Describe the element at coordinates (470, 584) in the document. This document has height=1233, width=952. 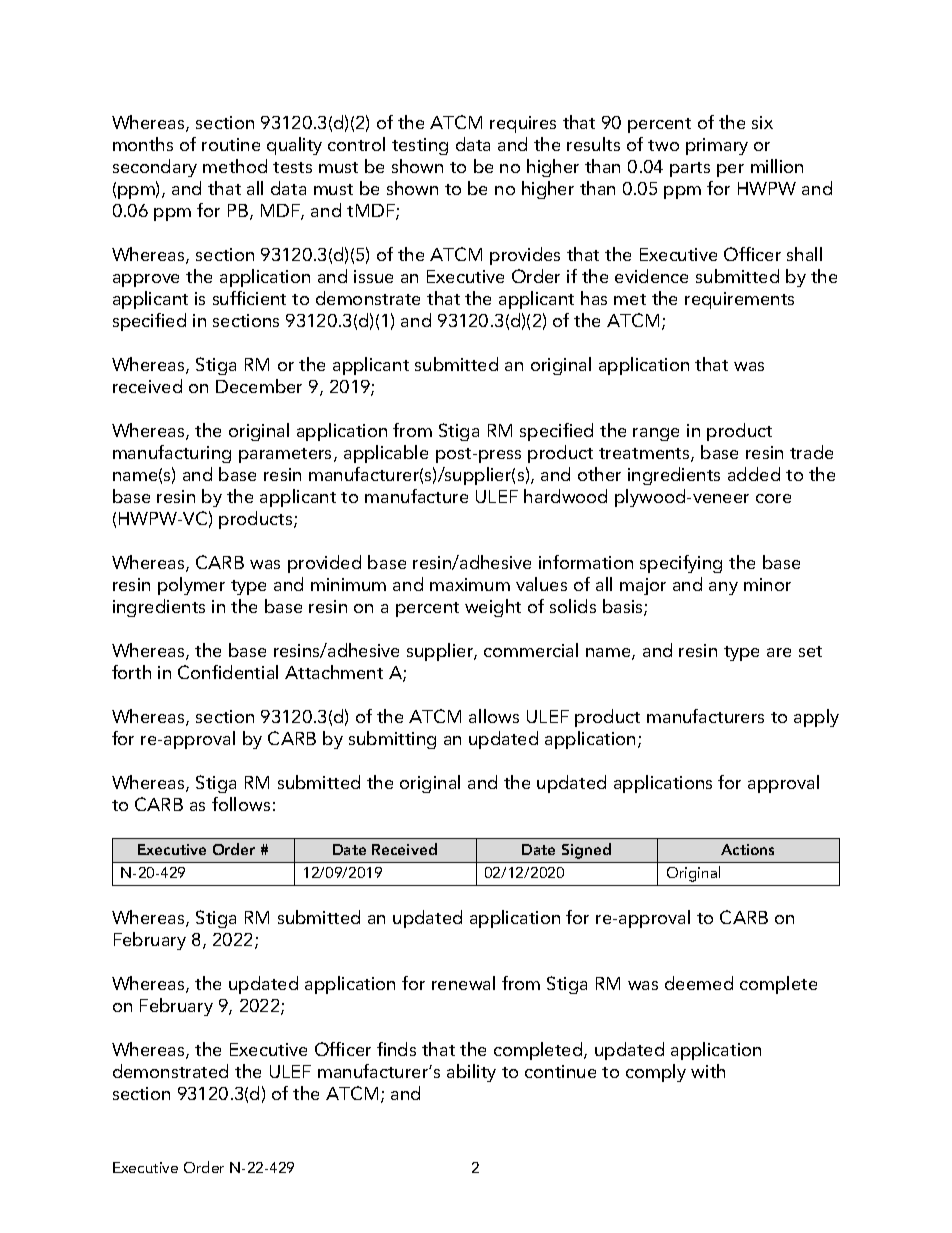
I see `maximum` at that location.
